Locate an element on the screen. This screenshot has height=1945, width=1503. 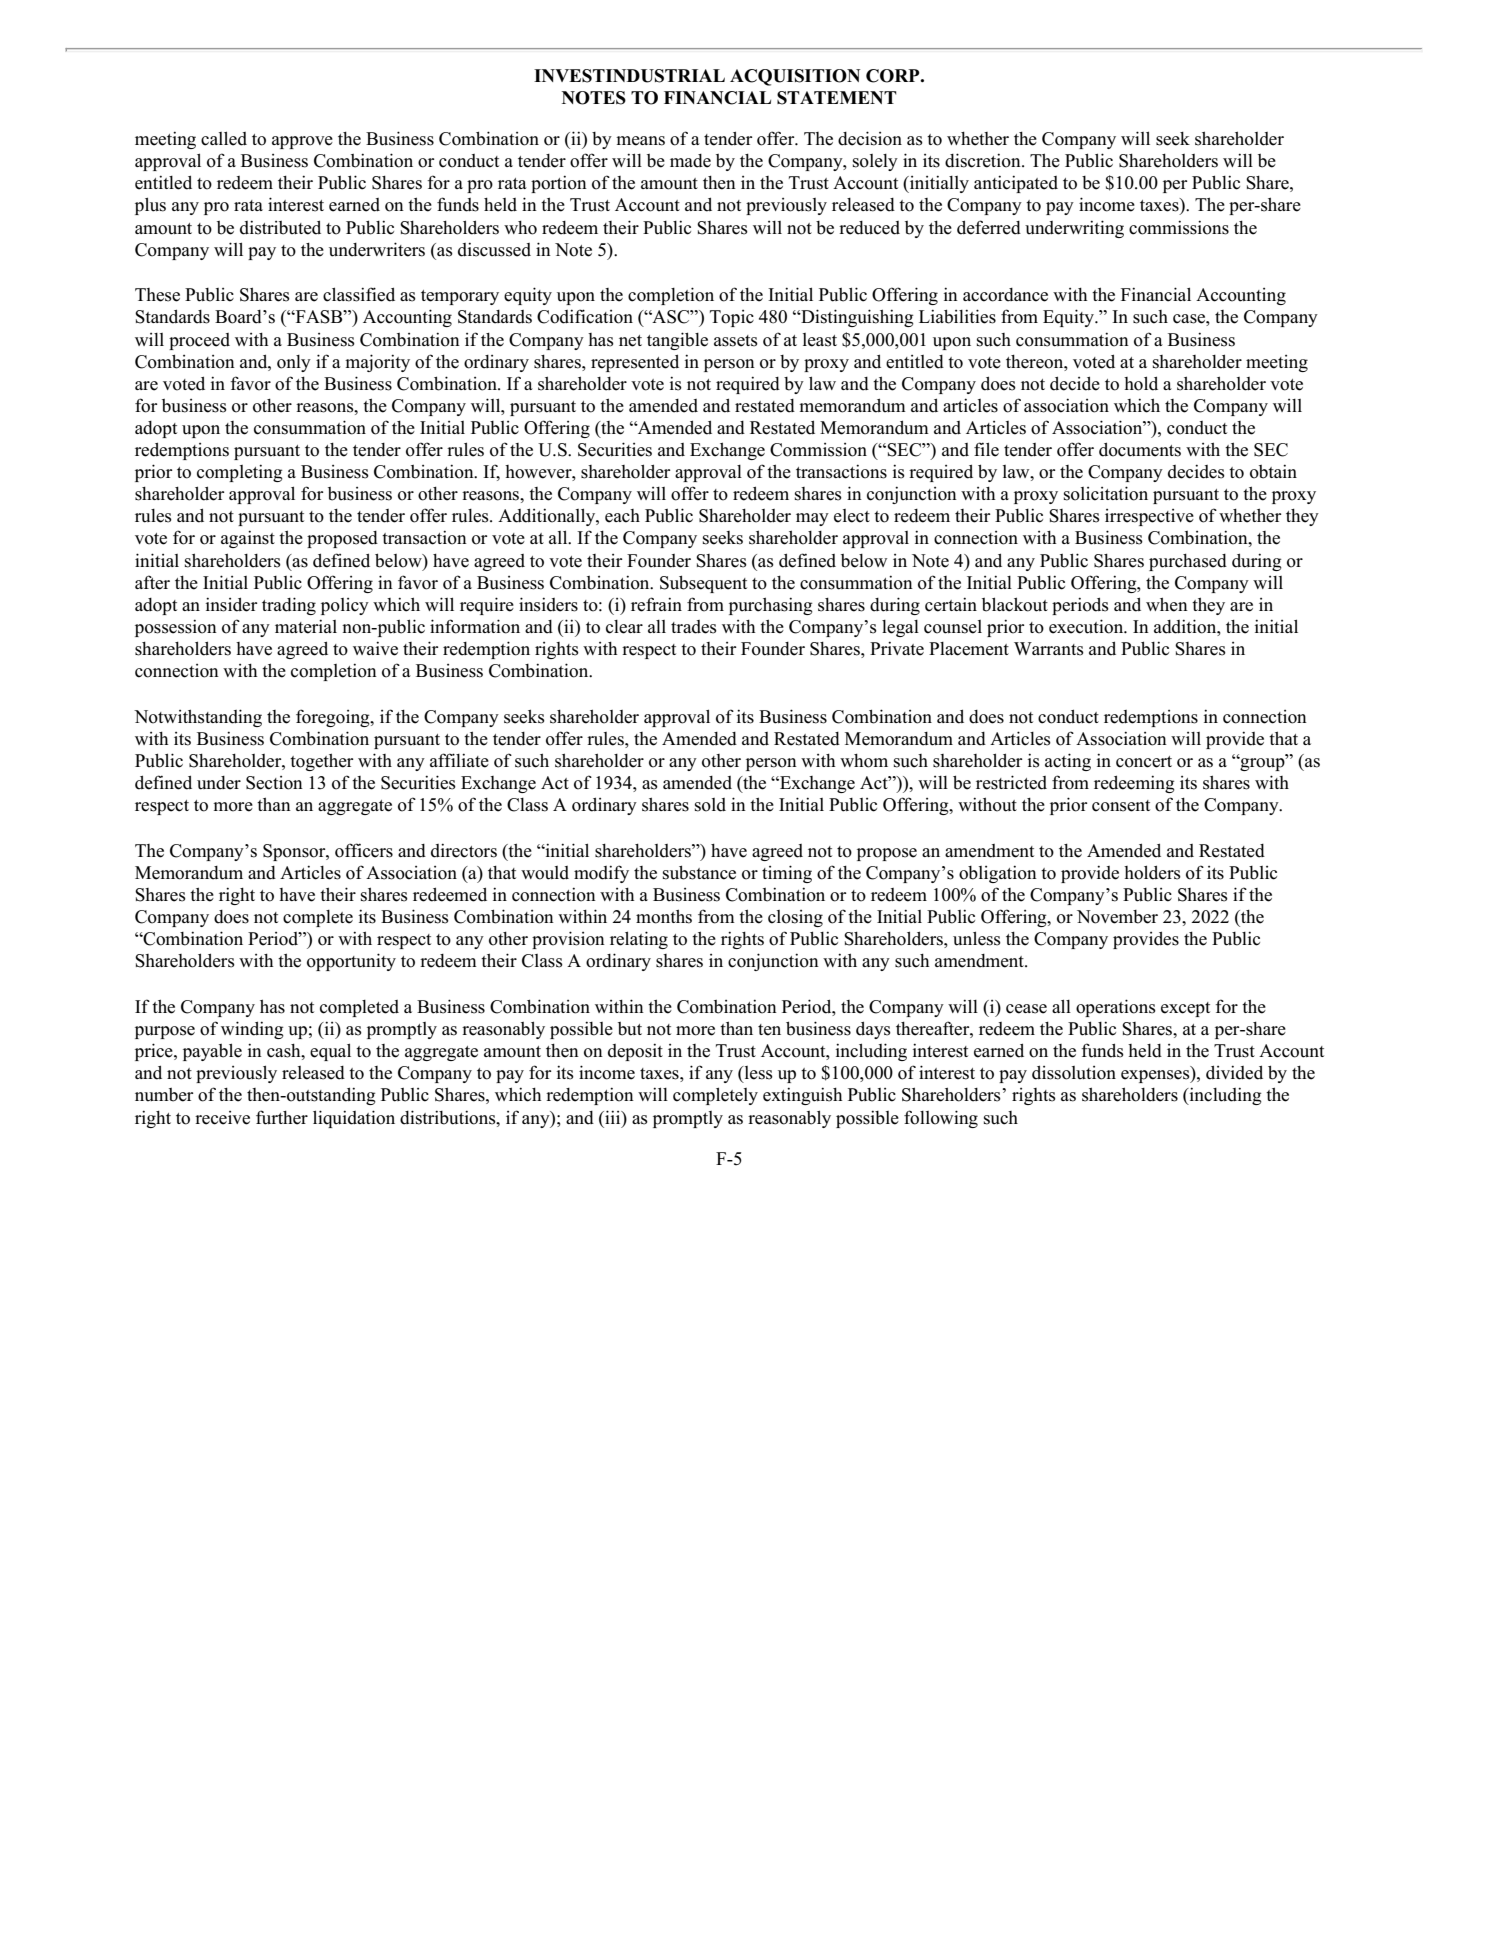
approve is located at coordinates (302, 142).
